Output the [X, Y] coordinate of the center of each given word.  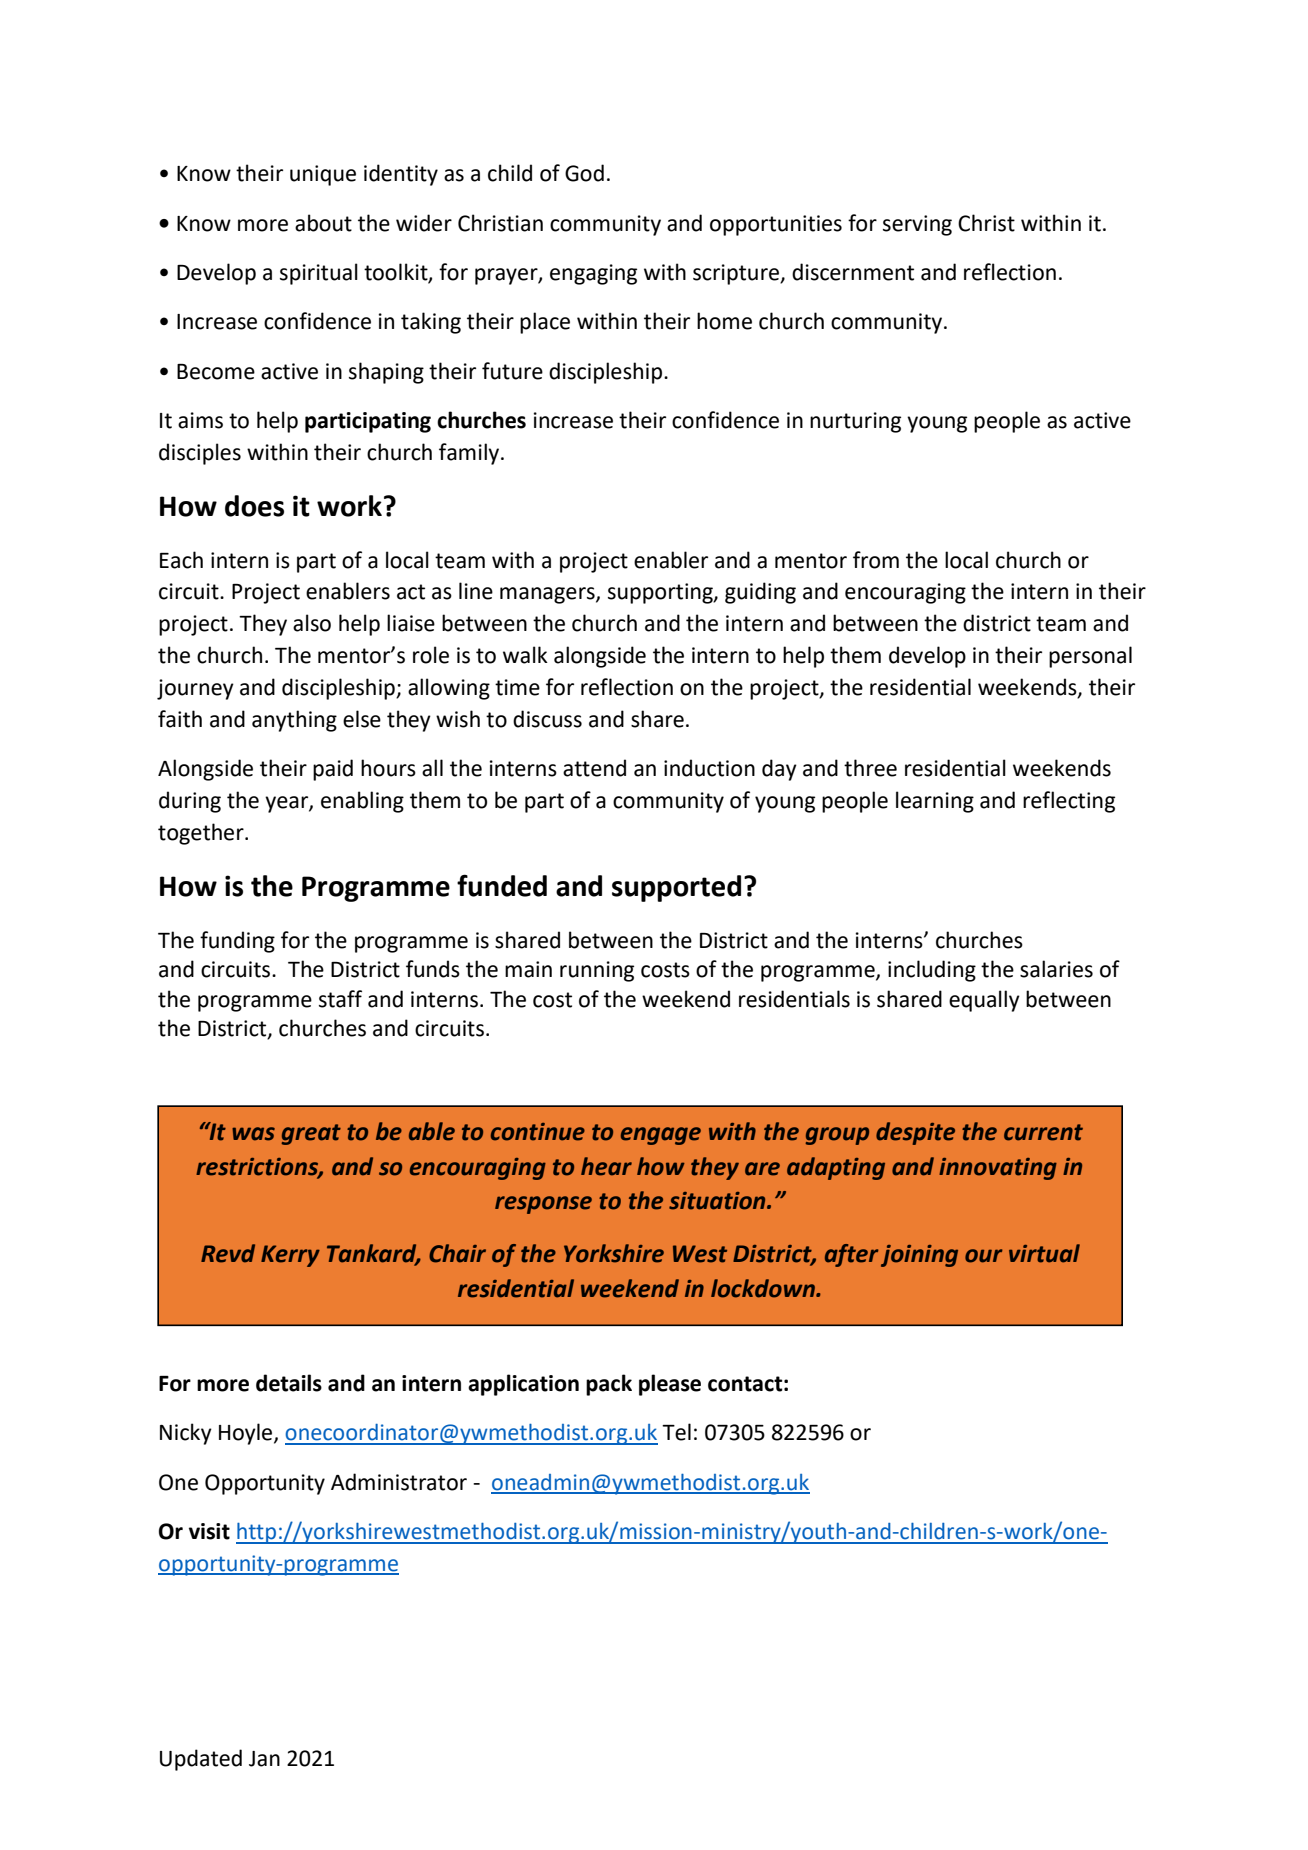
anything [294, 721]
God [584, 173]
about [323, 223]
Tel [676, 1432]
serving [917, 225]
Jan [264, 1759]
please [670, 1385]
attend [594, 768]
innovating [998, 1169]
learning [935, 802]
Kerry [290, 1256]
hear [606, 1166]
